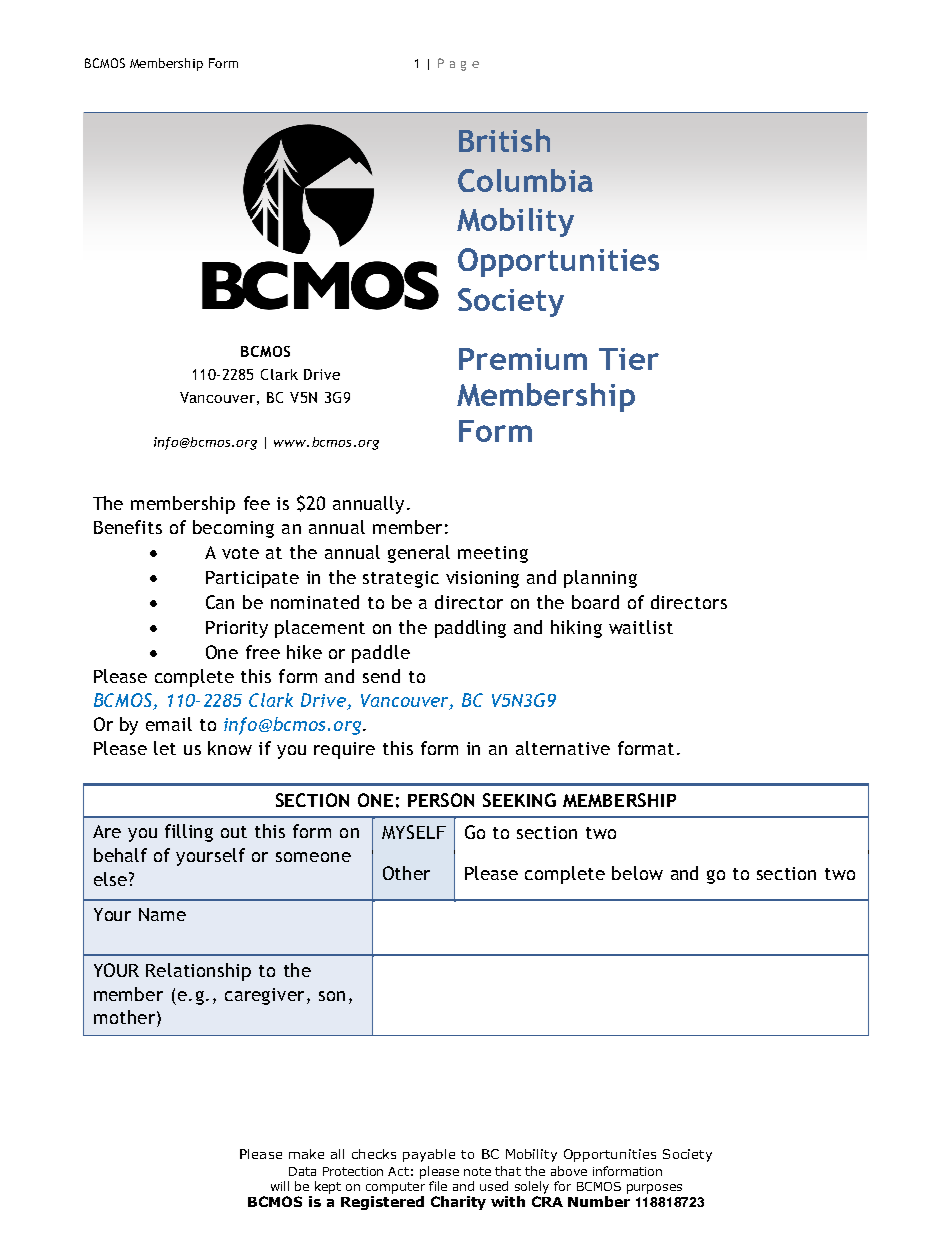  I want to click on British, so click(504, 140).
